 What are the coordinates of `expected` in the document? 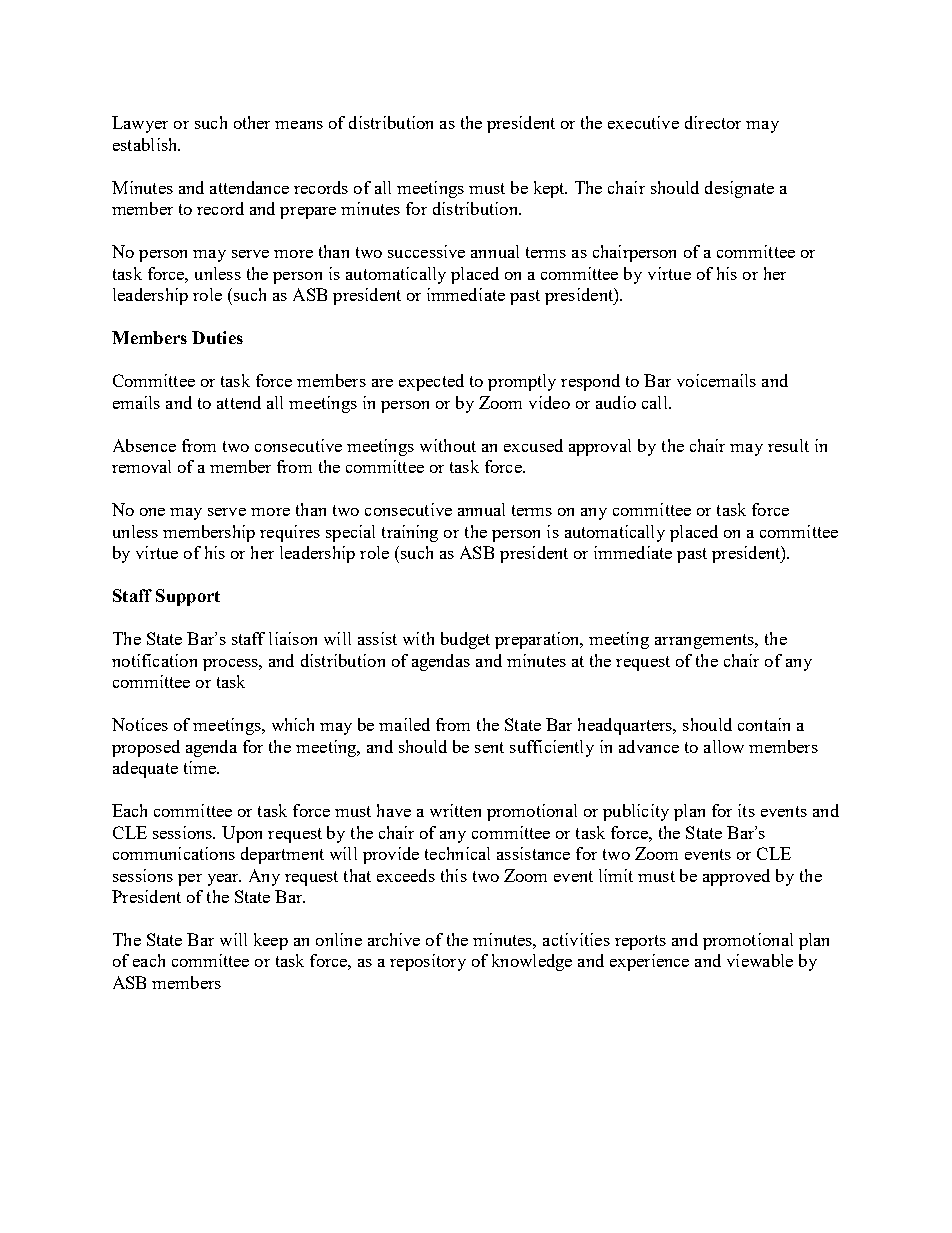 It's located at (431, 382).
